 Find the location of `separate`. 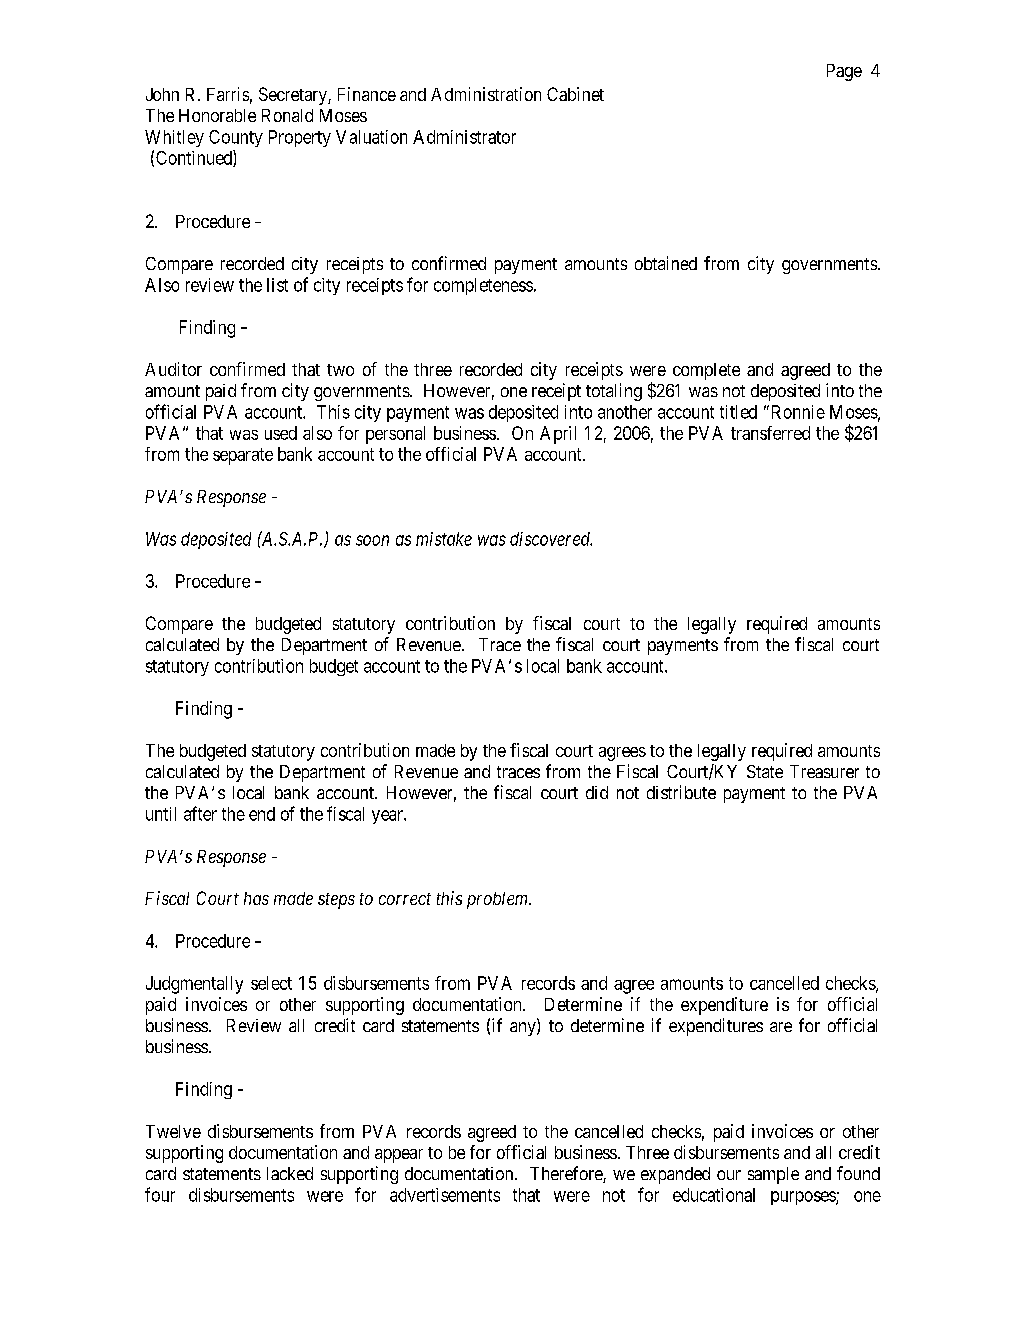

separate is located at coordinates (243, 456).
